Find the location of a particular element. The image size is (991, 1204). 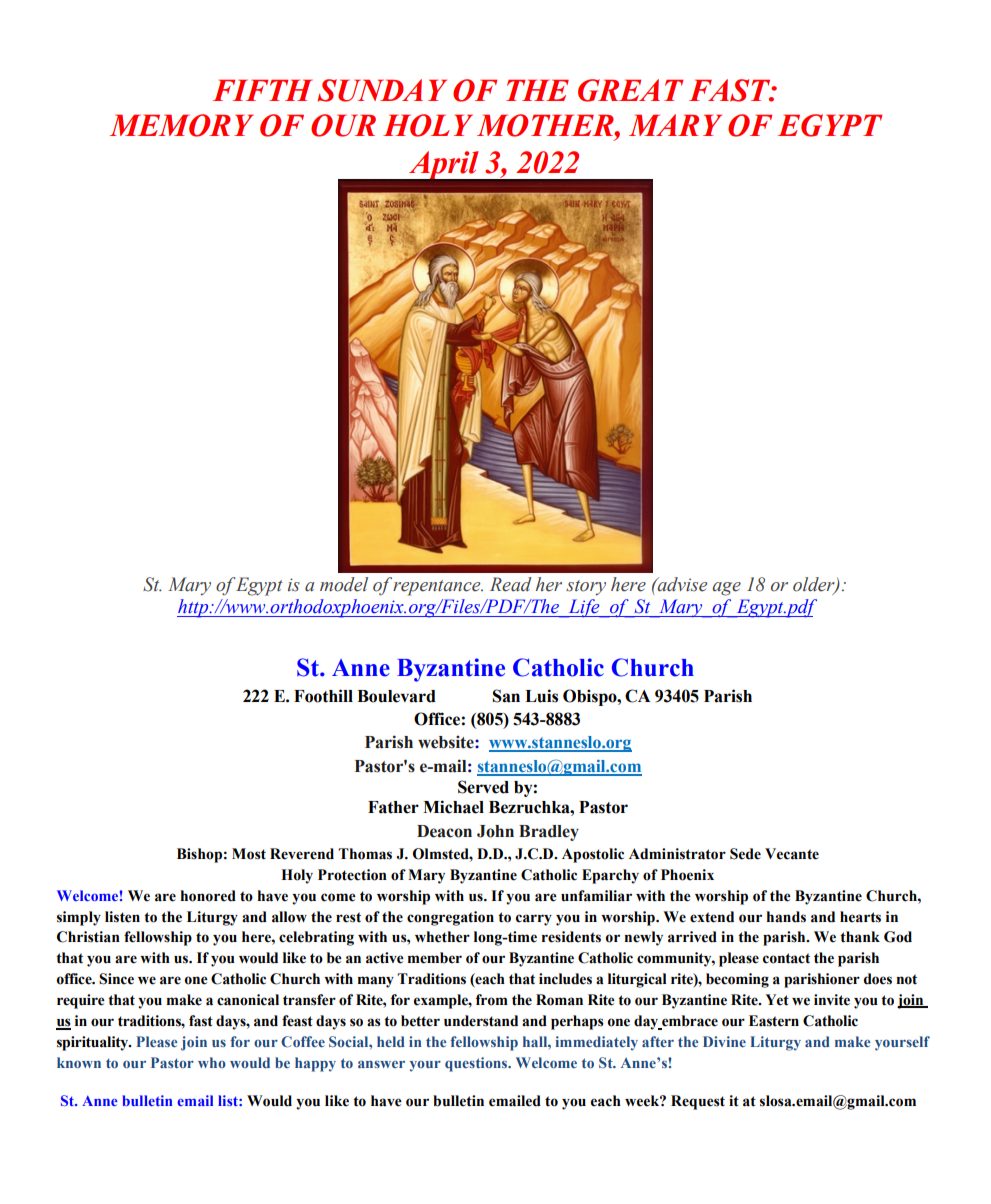

SUNDAY is located at coordinates (382, 90).
